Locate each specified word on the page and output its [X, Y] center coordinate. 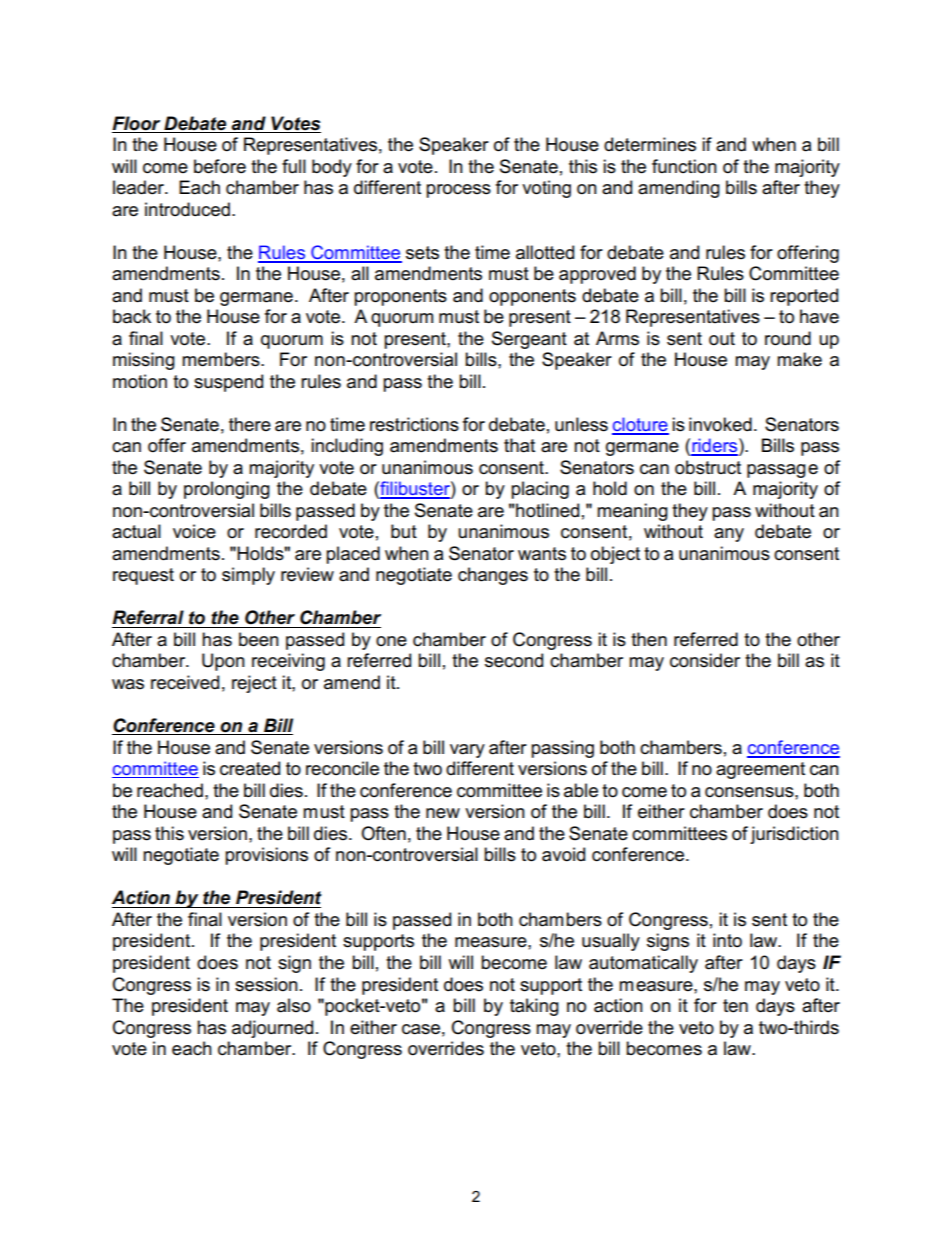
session [266, 984]
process [458, 191]
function [684, 166]
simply [248, 576]
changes [493, 576]
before [220, 166]
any [729, 535]
